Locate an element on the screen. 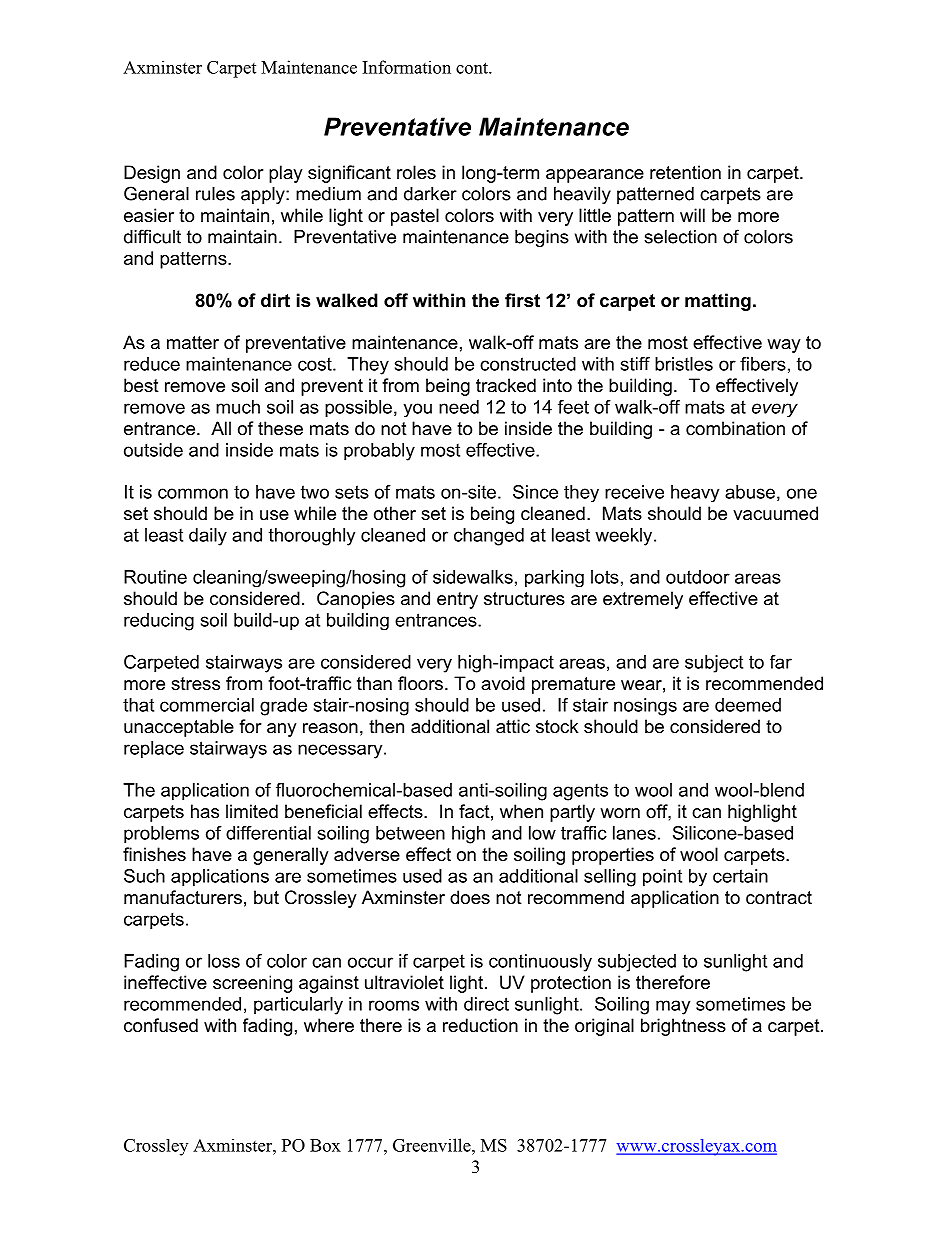 The height and width of the screenshot is (1233, 952). retention is located at coordinates (685, 172).
